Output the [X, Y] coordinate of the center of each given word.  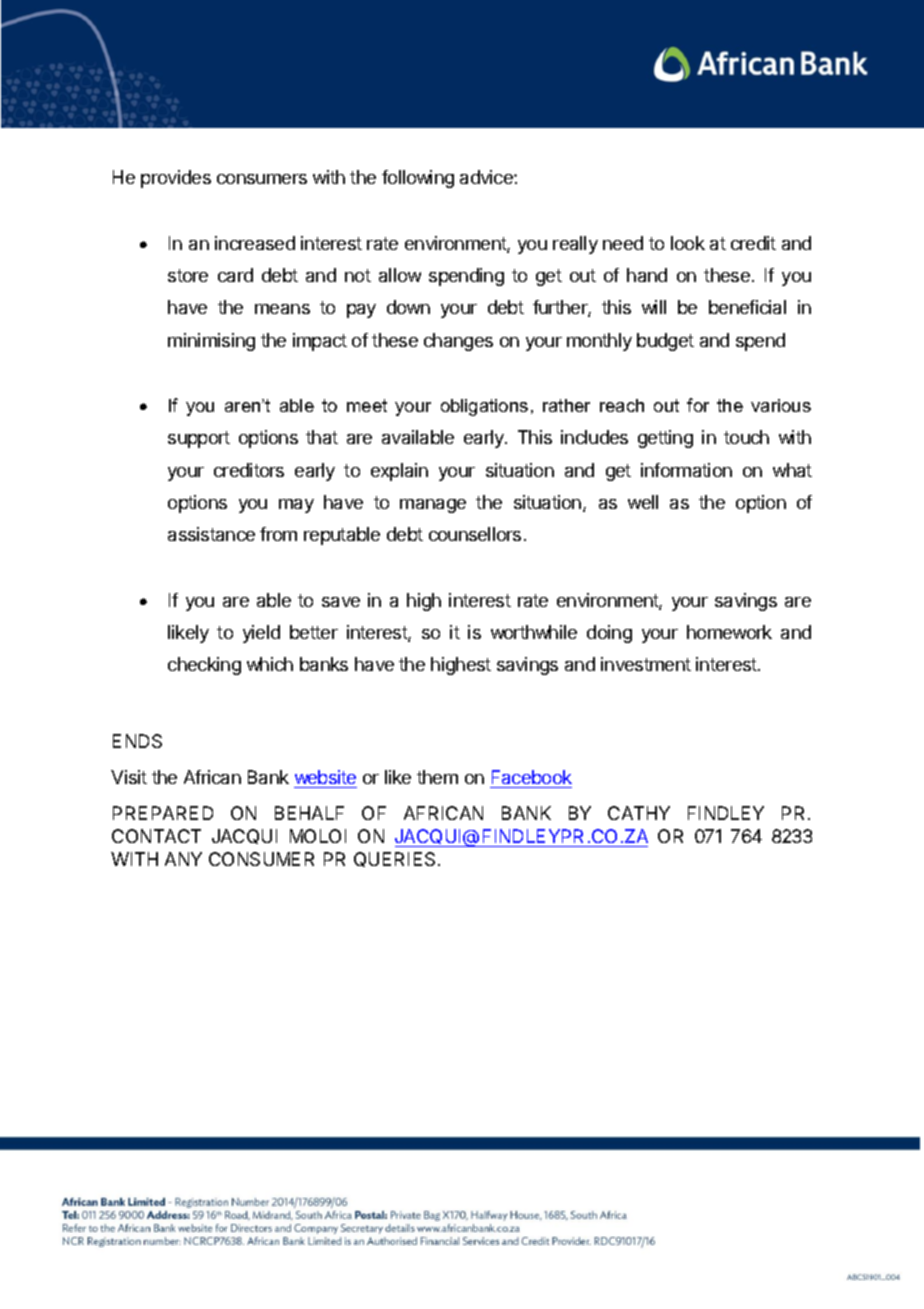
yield [261, 634]
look [688, 243]
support [199, 439]
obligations [484, 407]
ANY [183, 859]
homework [729, 632]
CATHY [639, 813]
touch [746, 437]
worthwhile [534, 632]
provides [176, 179]
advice [487, 177]
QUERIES [396, 859]
